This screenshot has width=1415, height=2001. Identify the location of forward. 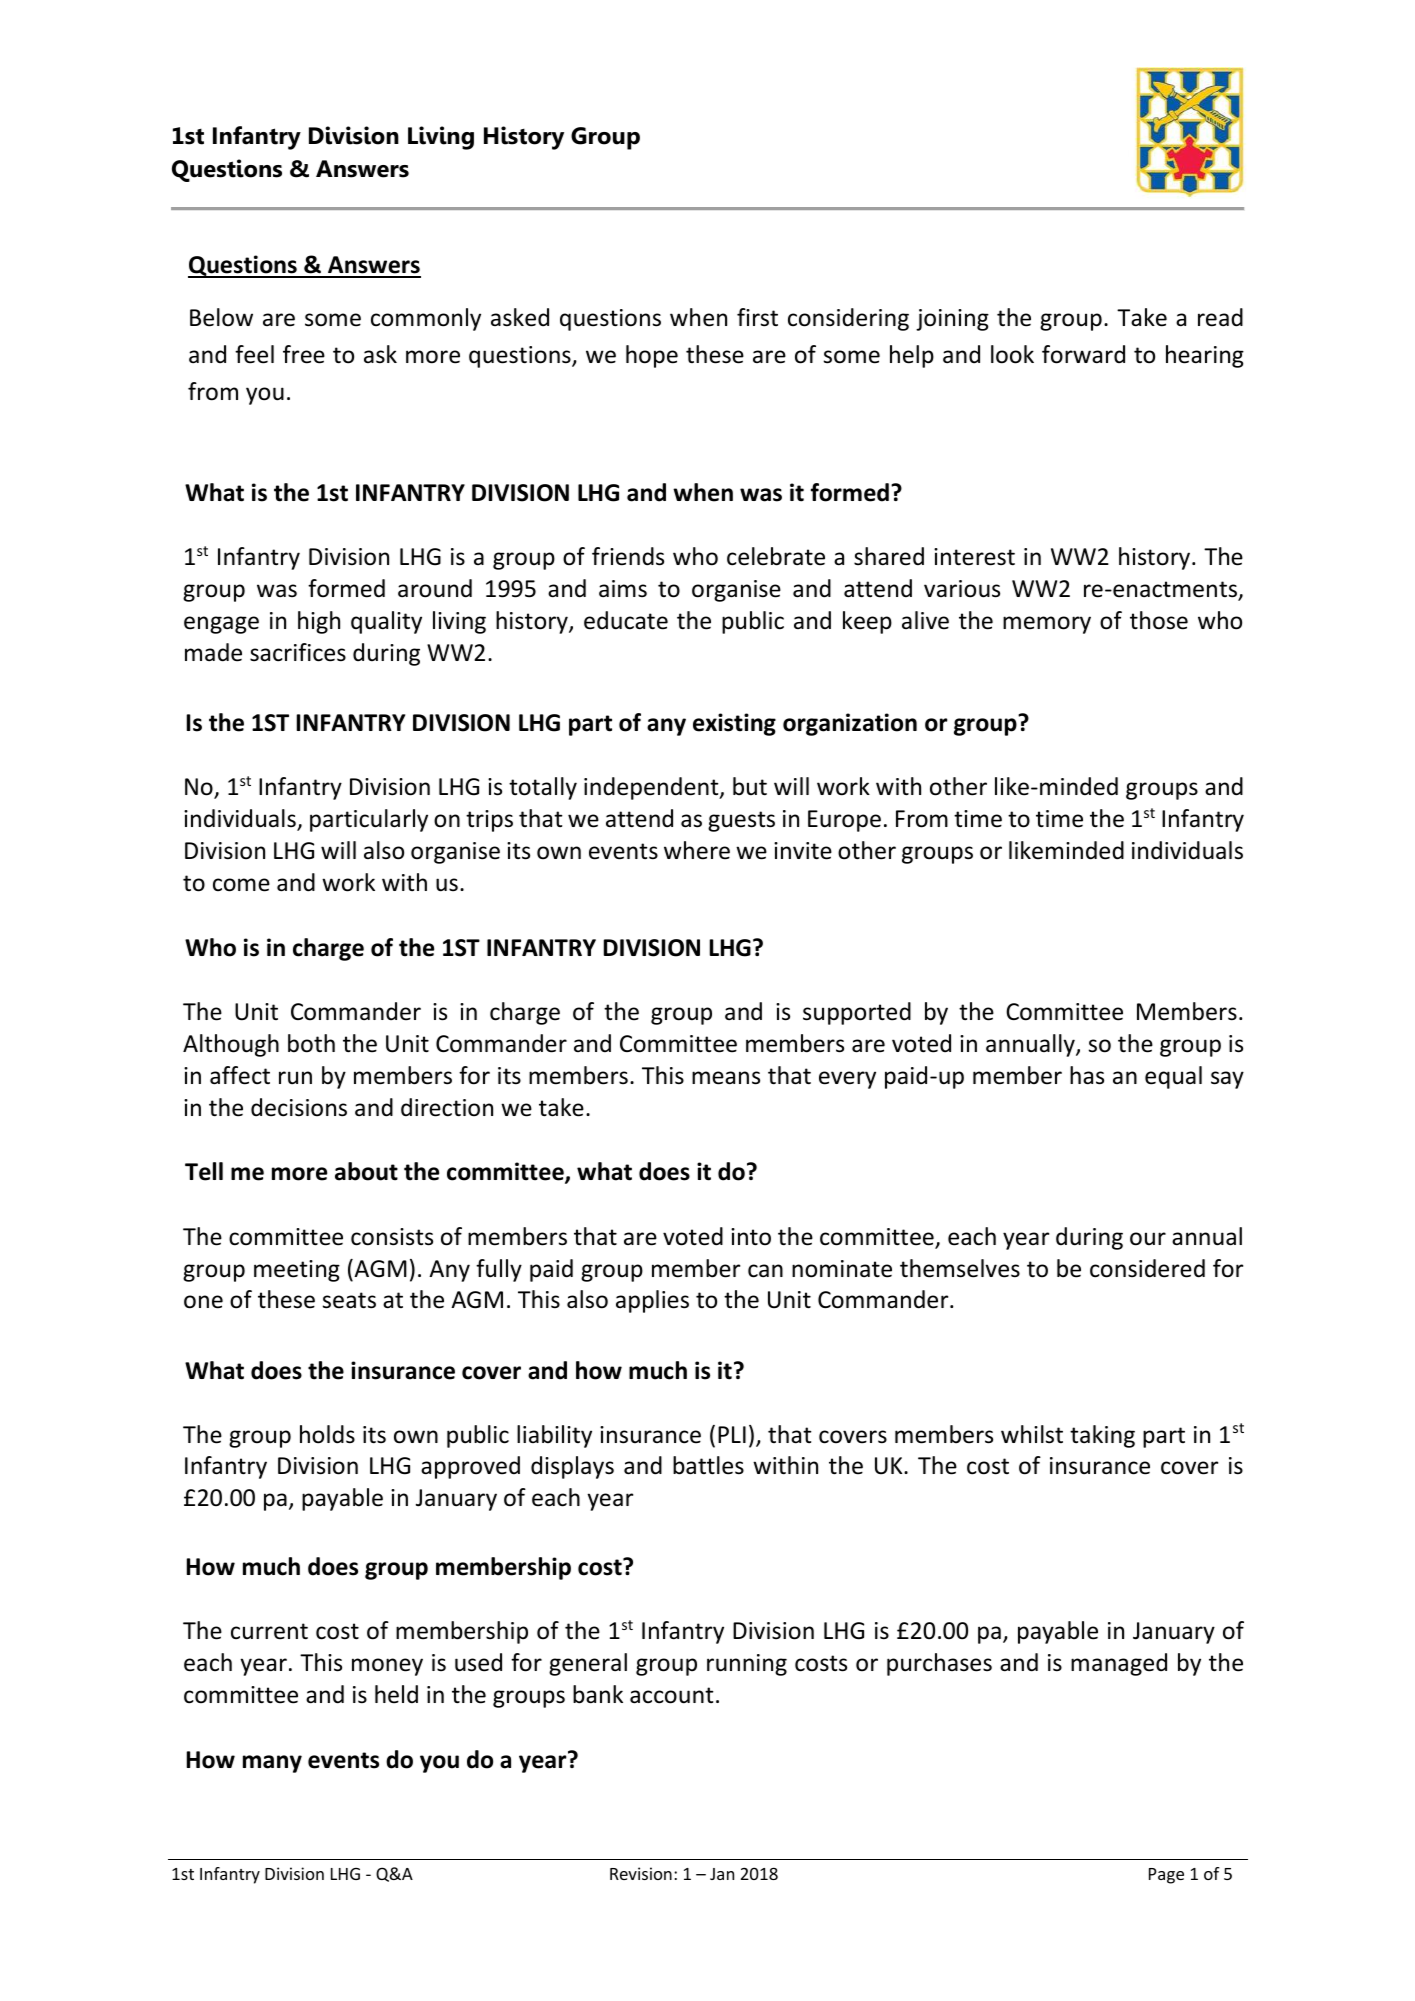
(1083, 354).
